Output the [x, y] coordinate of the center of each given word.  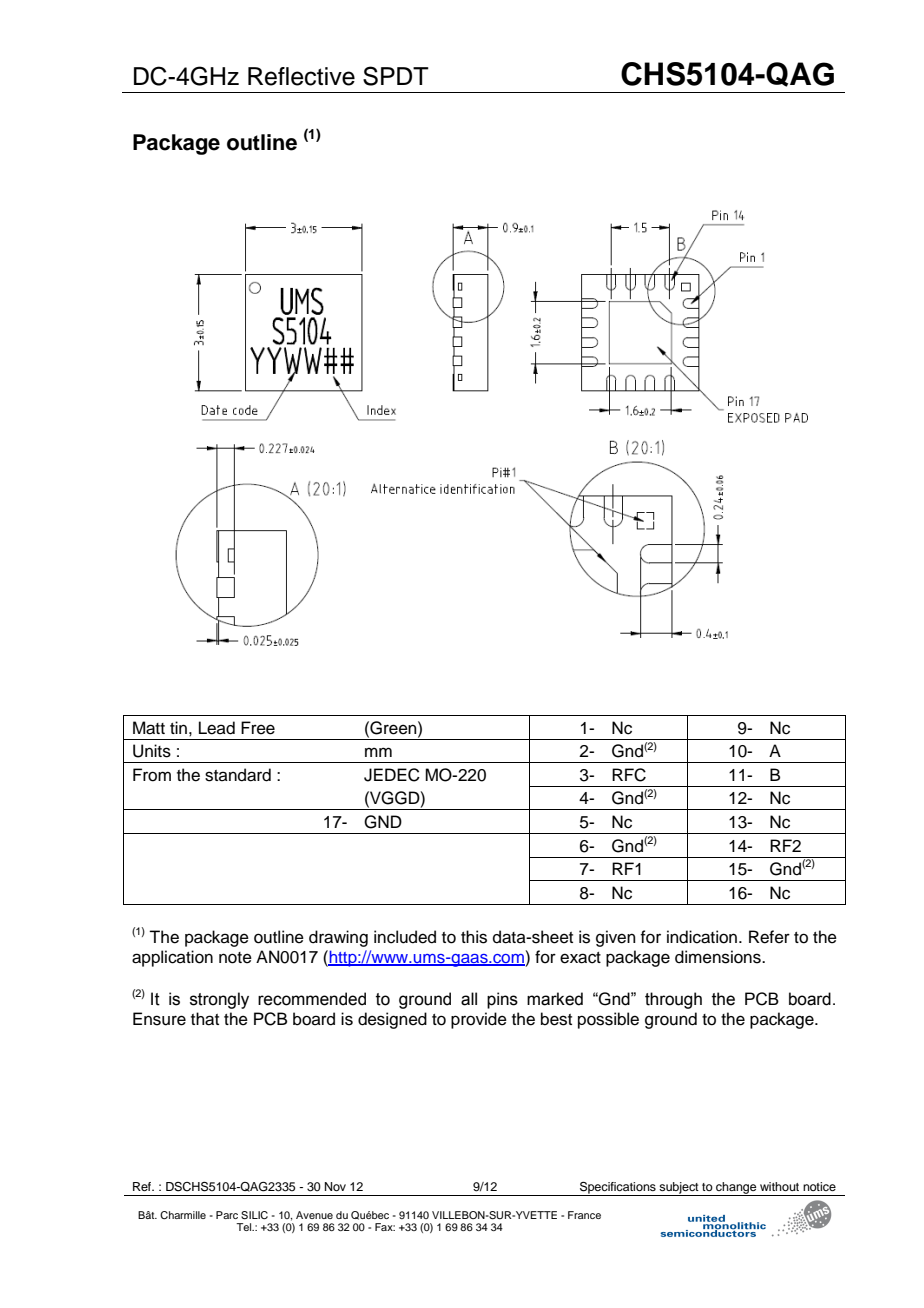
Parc [227, 1215]
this [474, 937]
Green [393, 728]
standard [238, 775]
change [736, 1189]
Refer [769, 937]
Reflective [301, 76]
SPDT [396, 76]
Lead [217, 728]
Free [258, 728]
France [584, 1215]
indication [703, 937]
